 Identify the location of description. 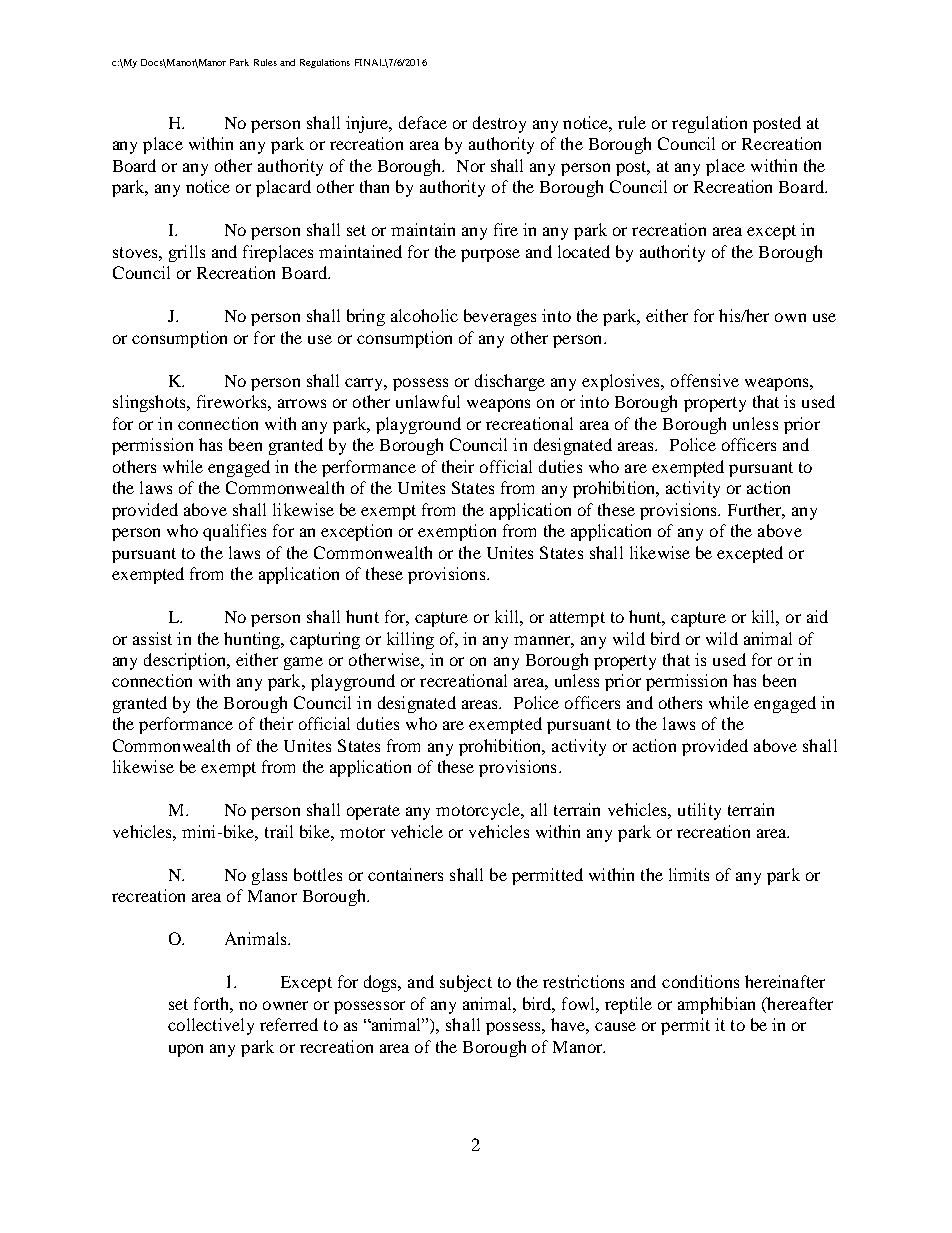
(186, 661).
